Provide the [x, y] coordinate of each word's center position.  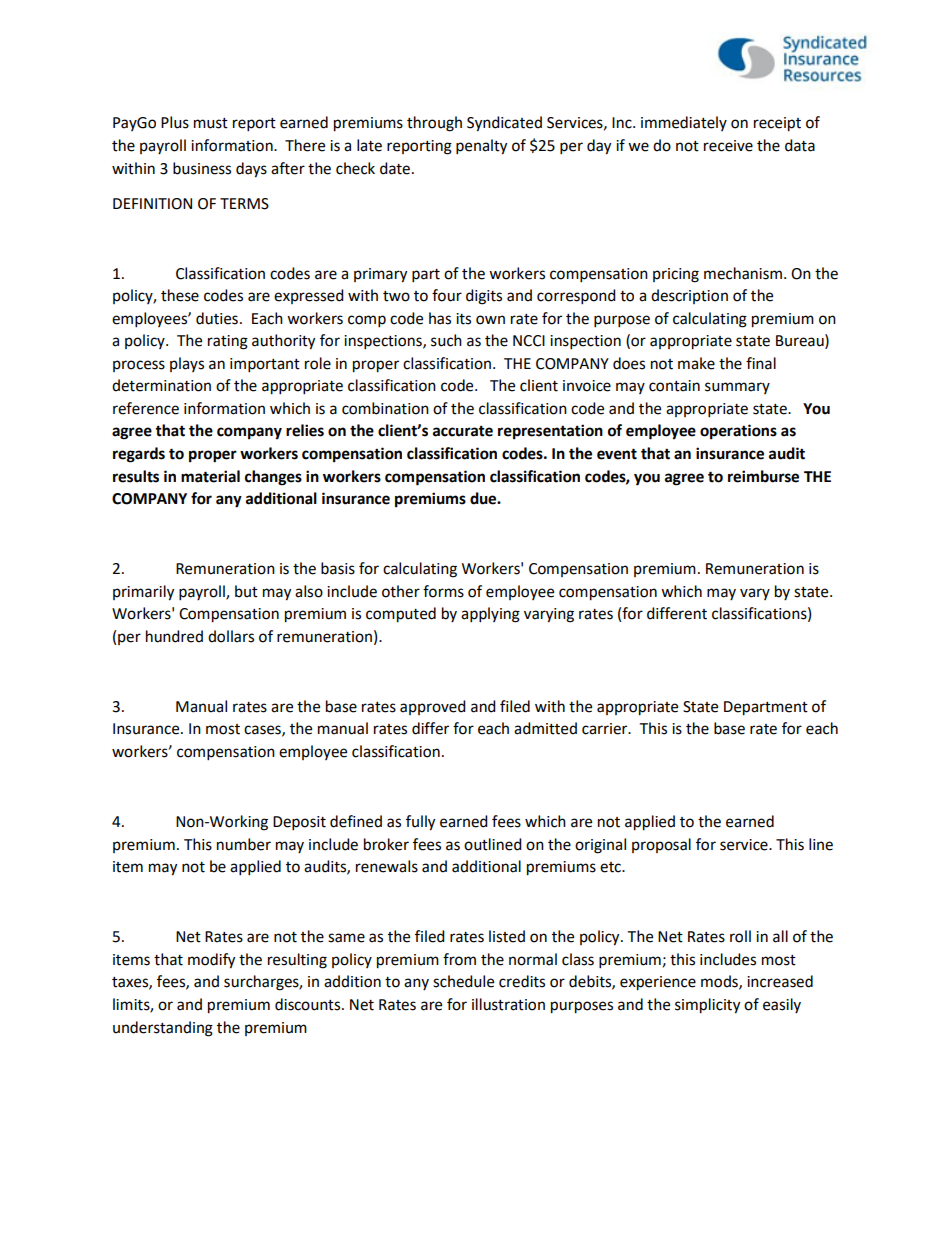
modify [211, 961]
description [689, 296]
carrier [606, 729]
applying [490, 615]
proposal [661, 845]
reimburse [763, 476]
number [244, 844]
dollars [231, 636]
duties [217, 318]
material [210, 476]
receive [728, 146]
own [490, 320]
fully [420, 823]
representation [550, 432]
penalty [481, 147]
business [202, 168]
